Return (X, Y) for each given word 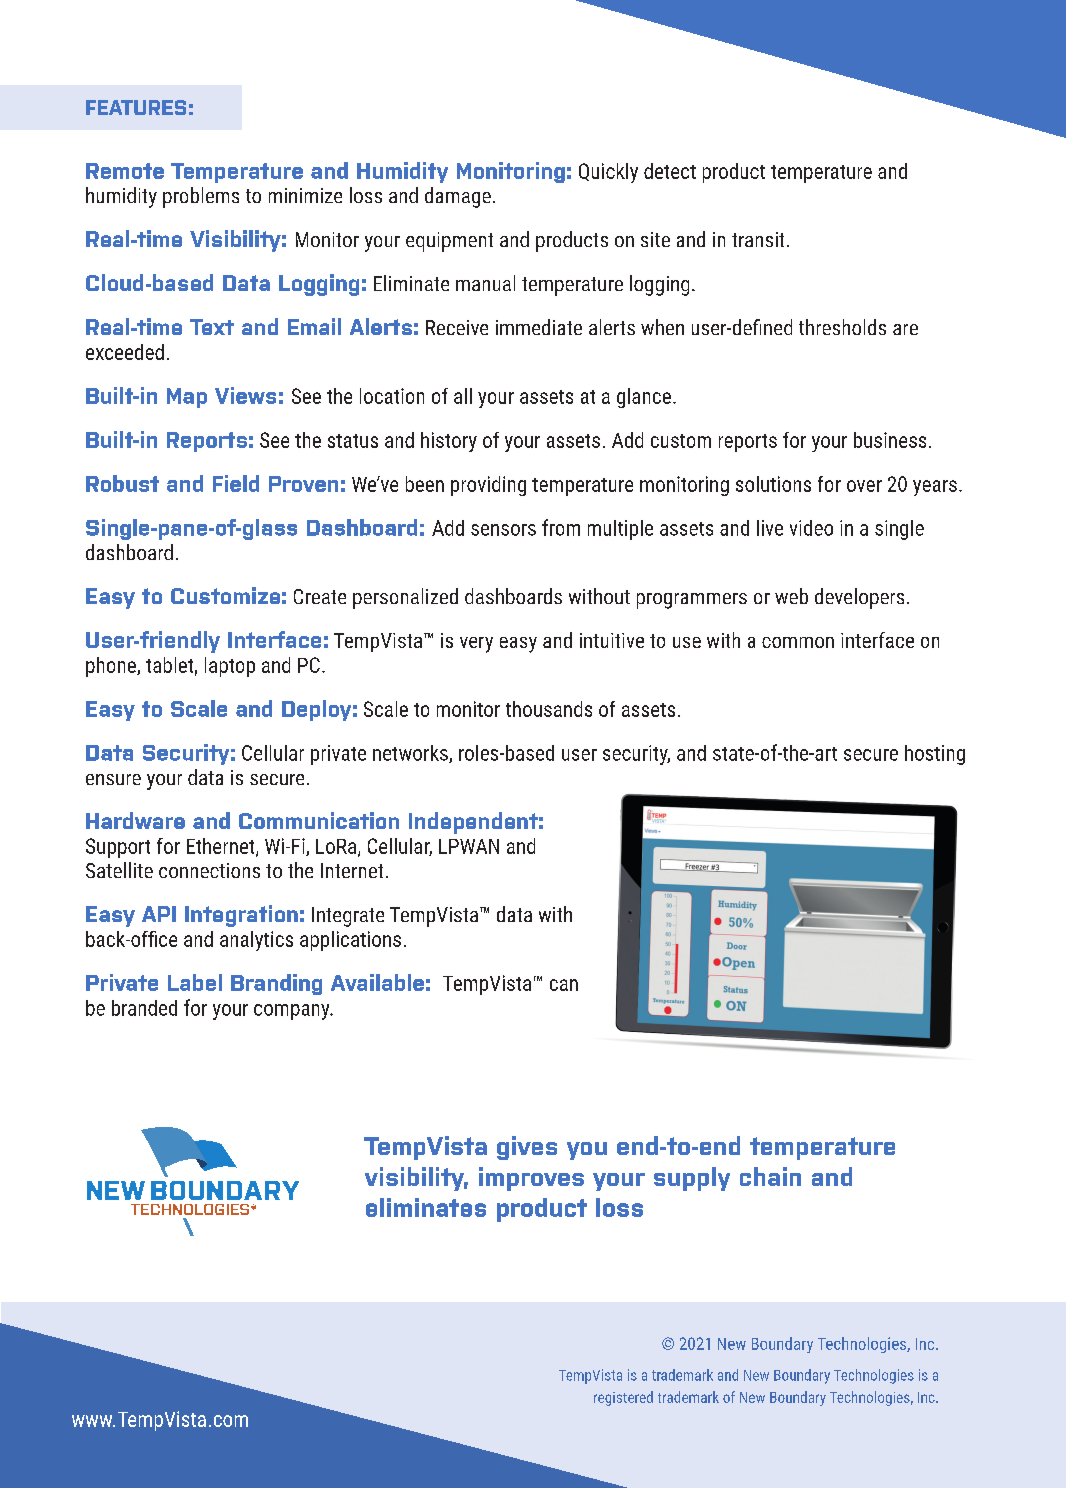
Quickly (608, 173)
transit (758, 239)
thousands (549, 709)
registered (623, 1398)
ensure (113, 779)
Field (236, 483)
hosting (935, 755)
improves (531, 1179)
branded (144, 1008)
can (564, 985)
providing (488, 486)
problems (201, 197)
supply (692, 1179)
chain (770, 1176)
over (864, 486)
